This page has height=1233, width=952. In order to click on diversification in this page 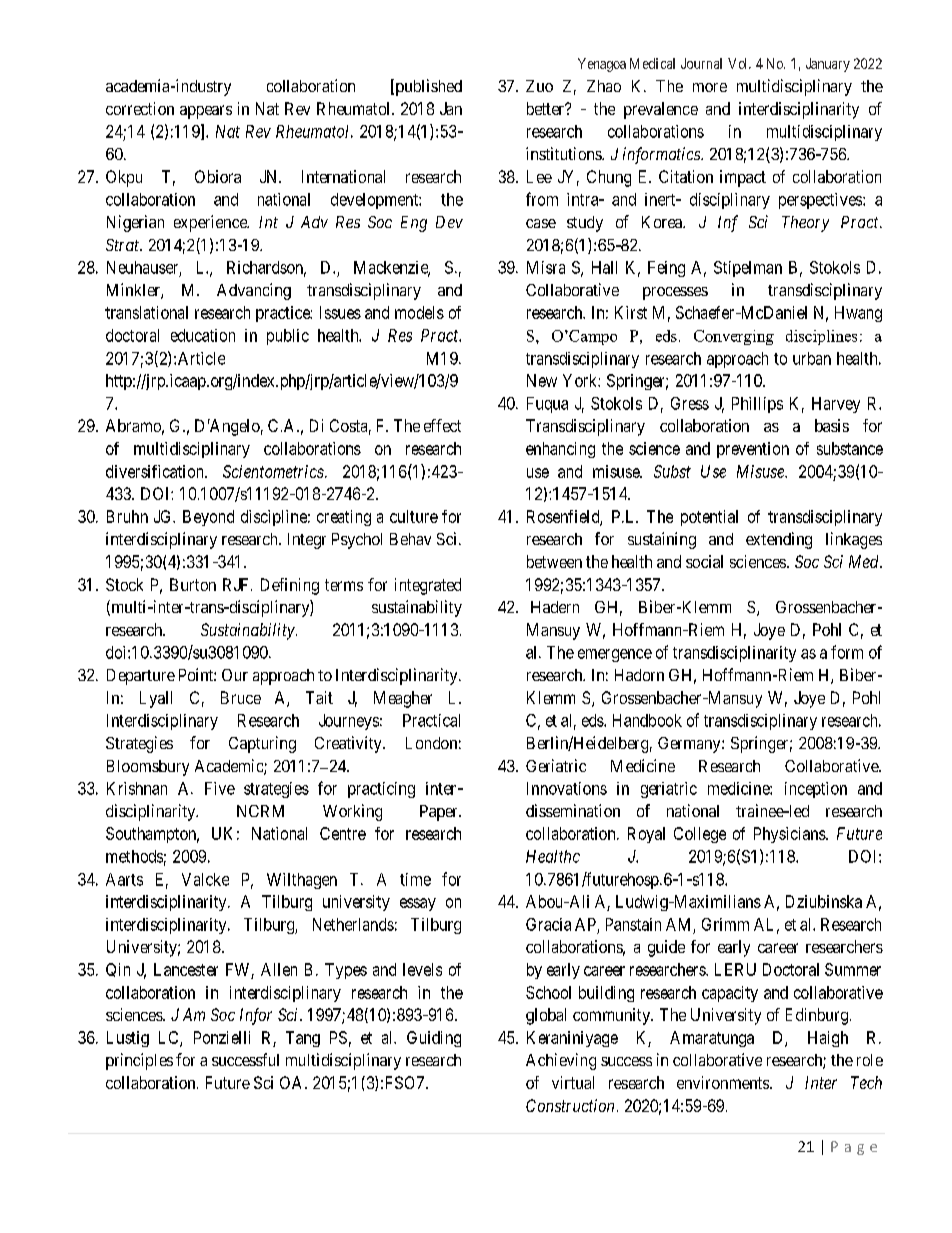, I will do `click(156, 471)`.
